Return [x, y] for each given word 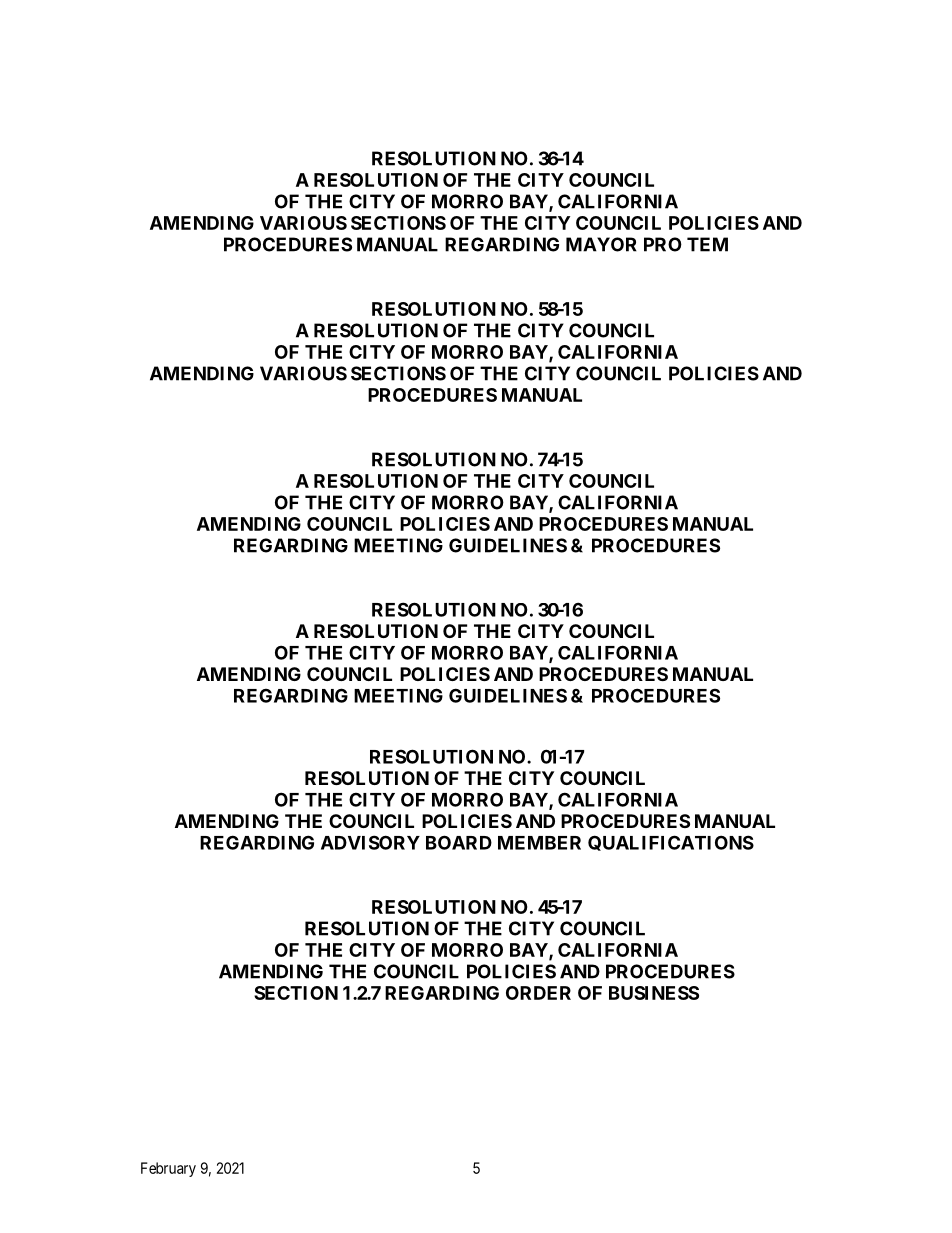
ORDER [538, 993]
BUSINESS [654, 993]
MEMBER [539, 843]
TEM [707, 244]
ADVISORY [370, 842]
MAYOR [601, 244]
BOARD [459, 842]
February [168, 1169]
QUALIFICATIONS [671, 843]
